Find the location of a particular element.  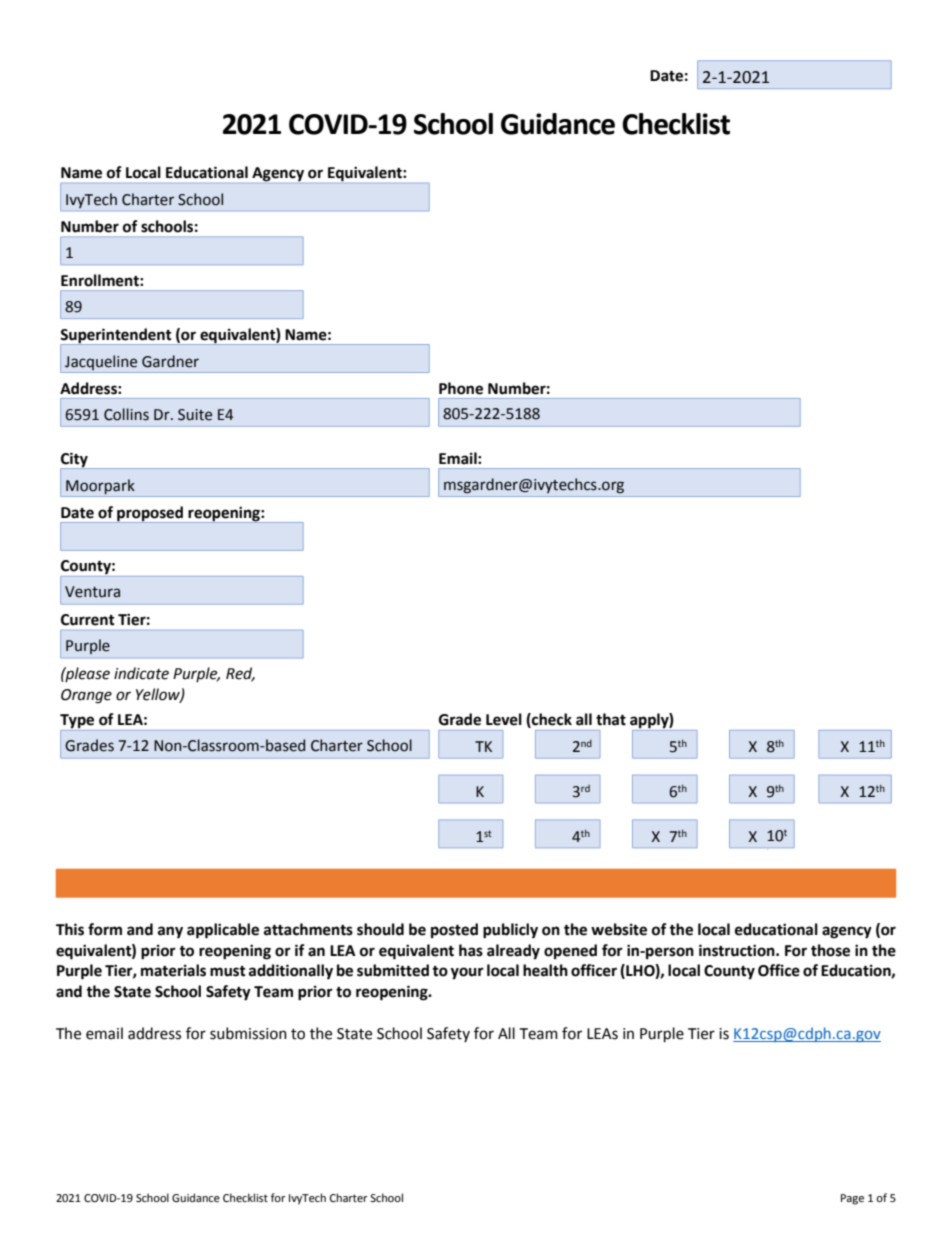

that is located at coordinates (611, 719).
